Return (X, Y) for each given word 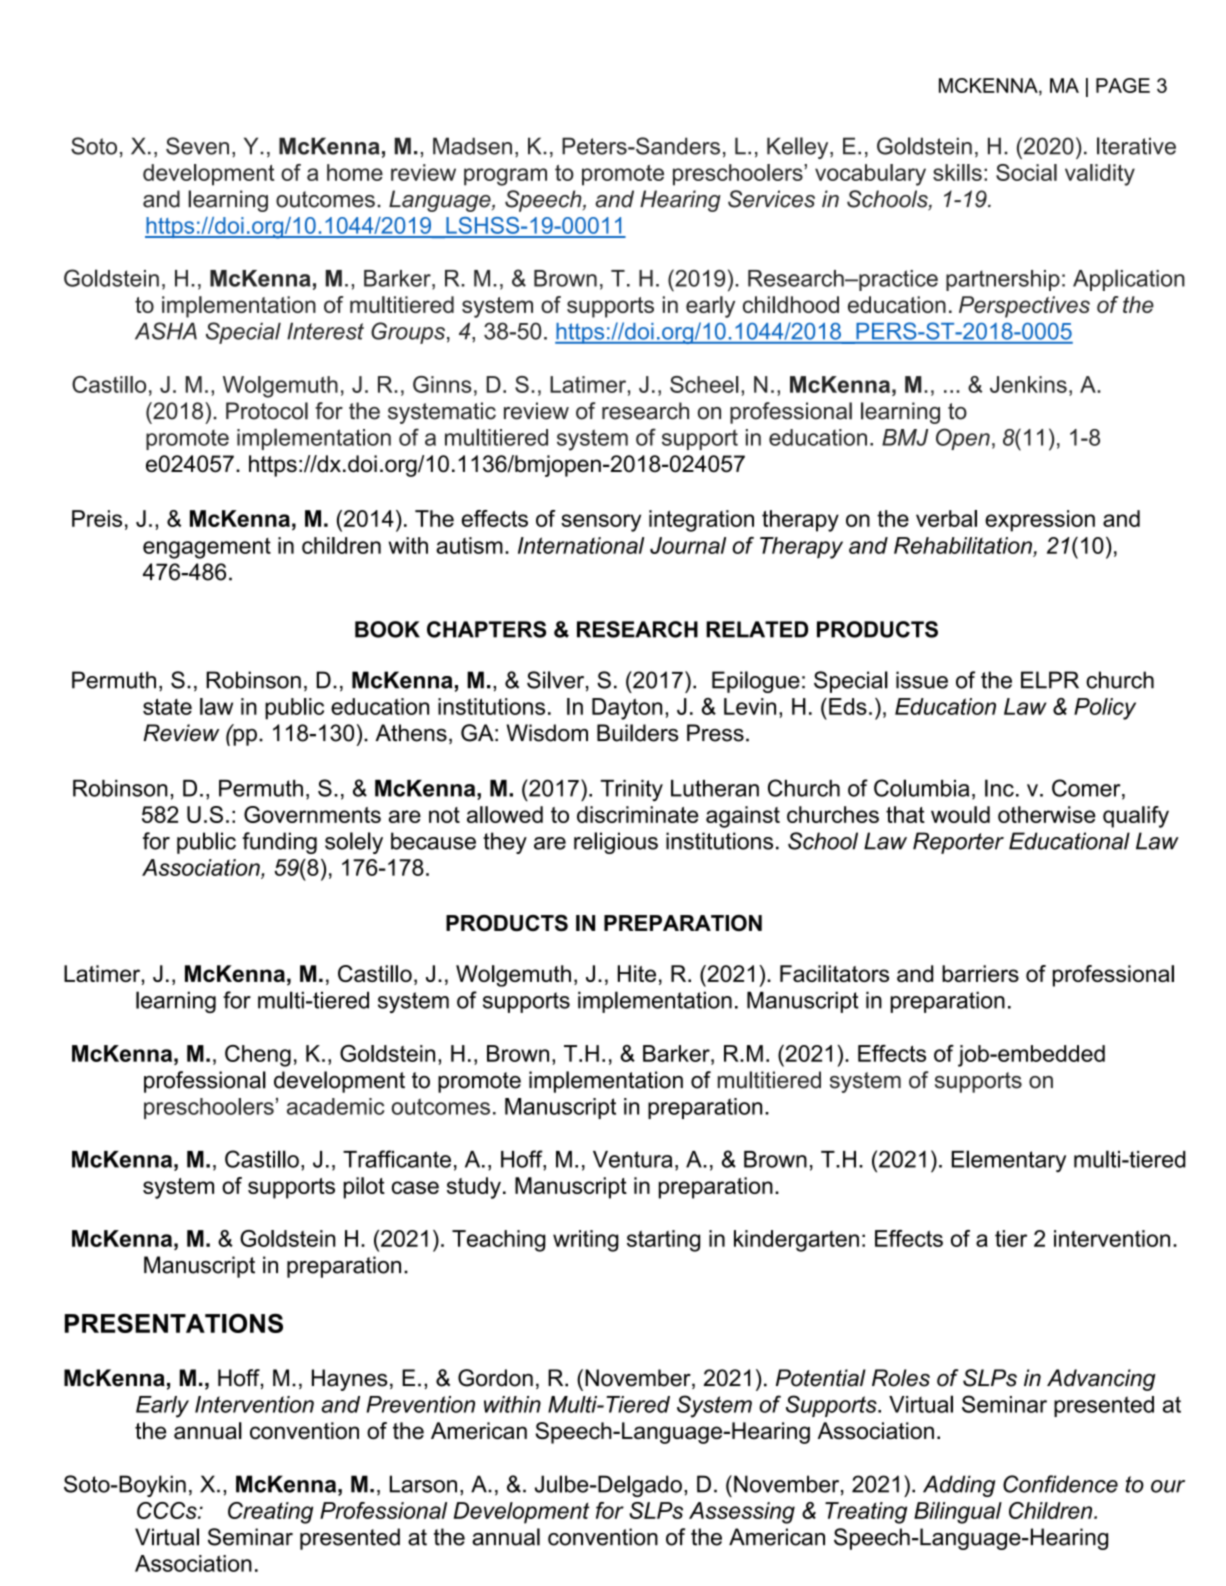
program (505, 177)
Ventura (632, 1159)
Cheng (258, 1056)
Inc (999, 788)
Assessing (742, 1513)
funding (279, 843)
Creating (270, 1513)
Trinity (632, 790)
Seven (197, 146)
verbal (946, 518)
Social (1026, 172)
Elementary (1009, 1161)
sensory (601, 523)
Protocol (267, 411)
